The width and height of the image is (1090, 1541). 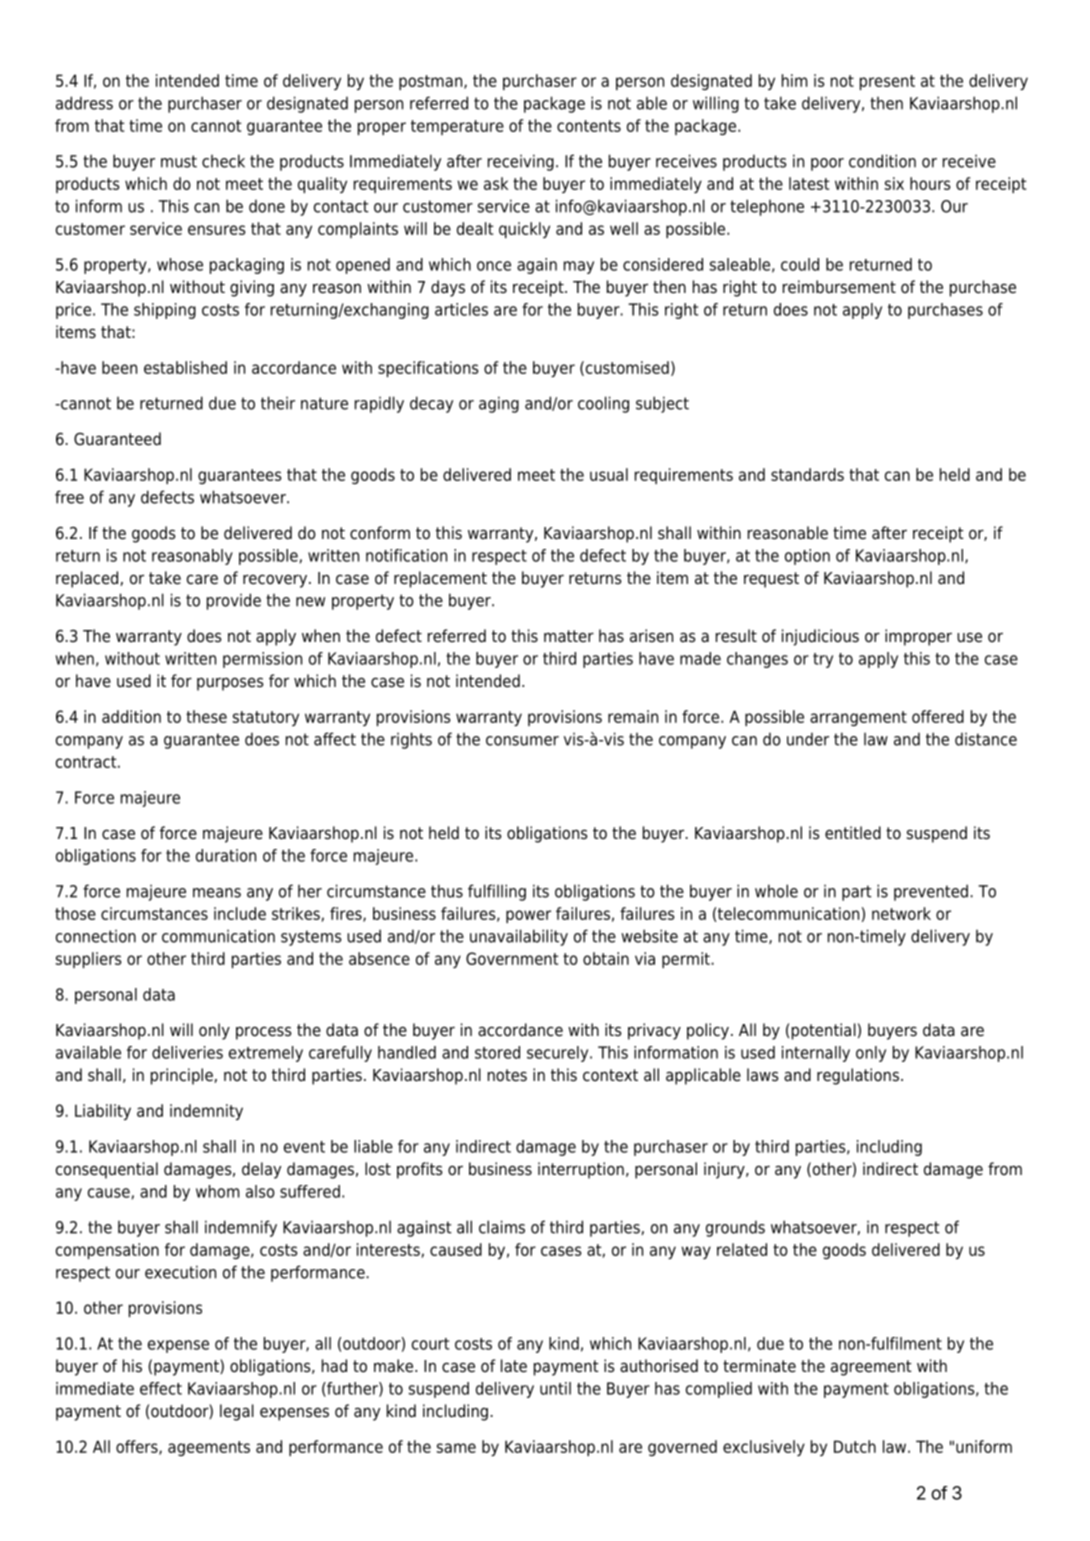 What do you see at coordinates (807, 557) in the image?
I see `option` at bounding box center [807, 557].
